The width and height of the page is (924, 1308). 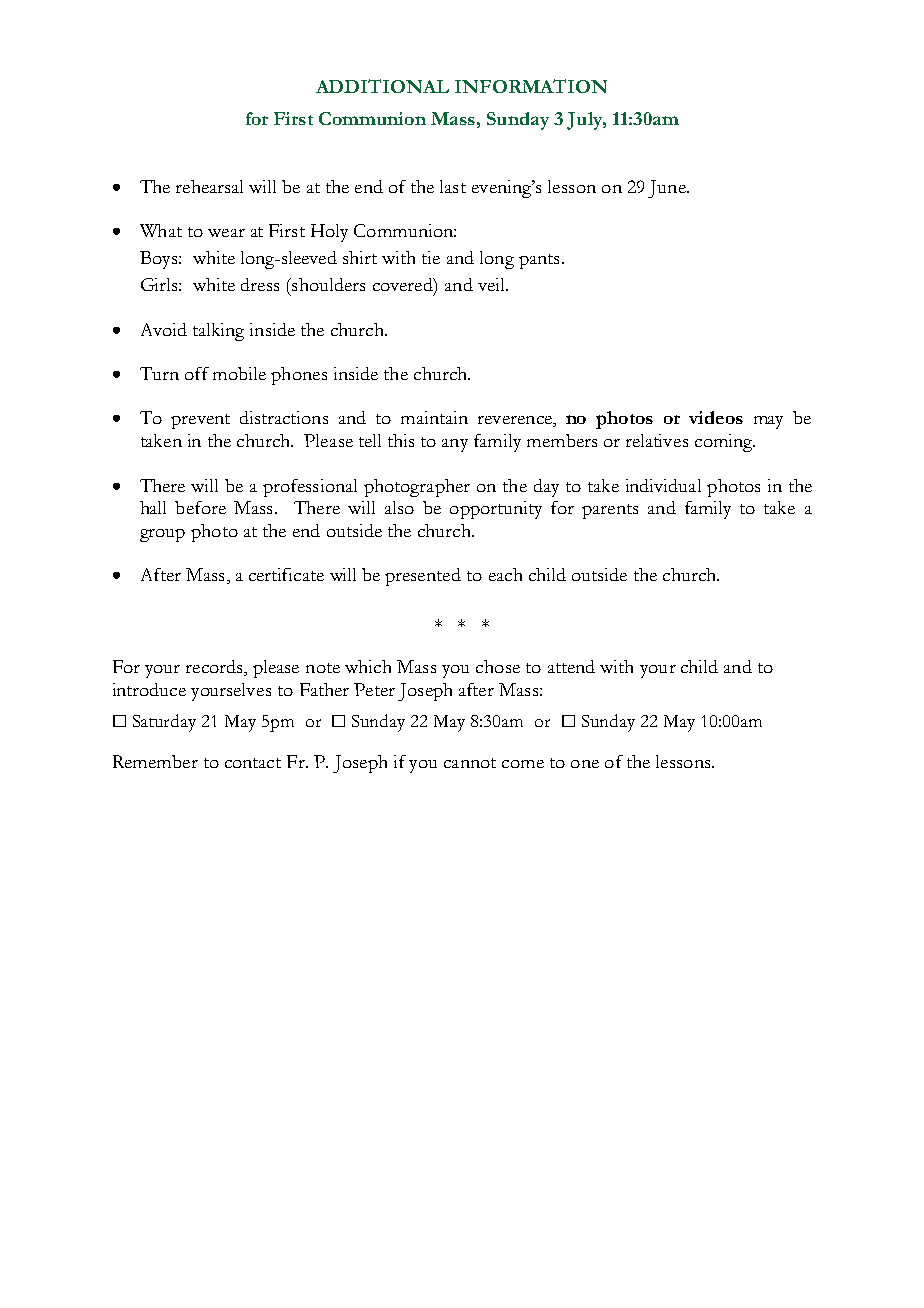 I want to click on presented, so click(x=423, y=577).
